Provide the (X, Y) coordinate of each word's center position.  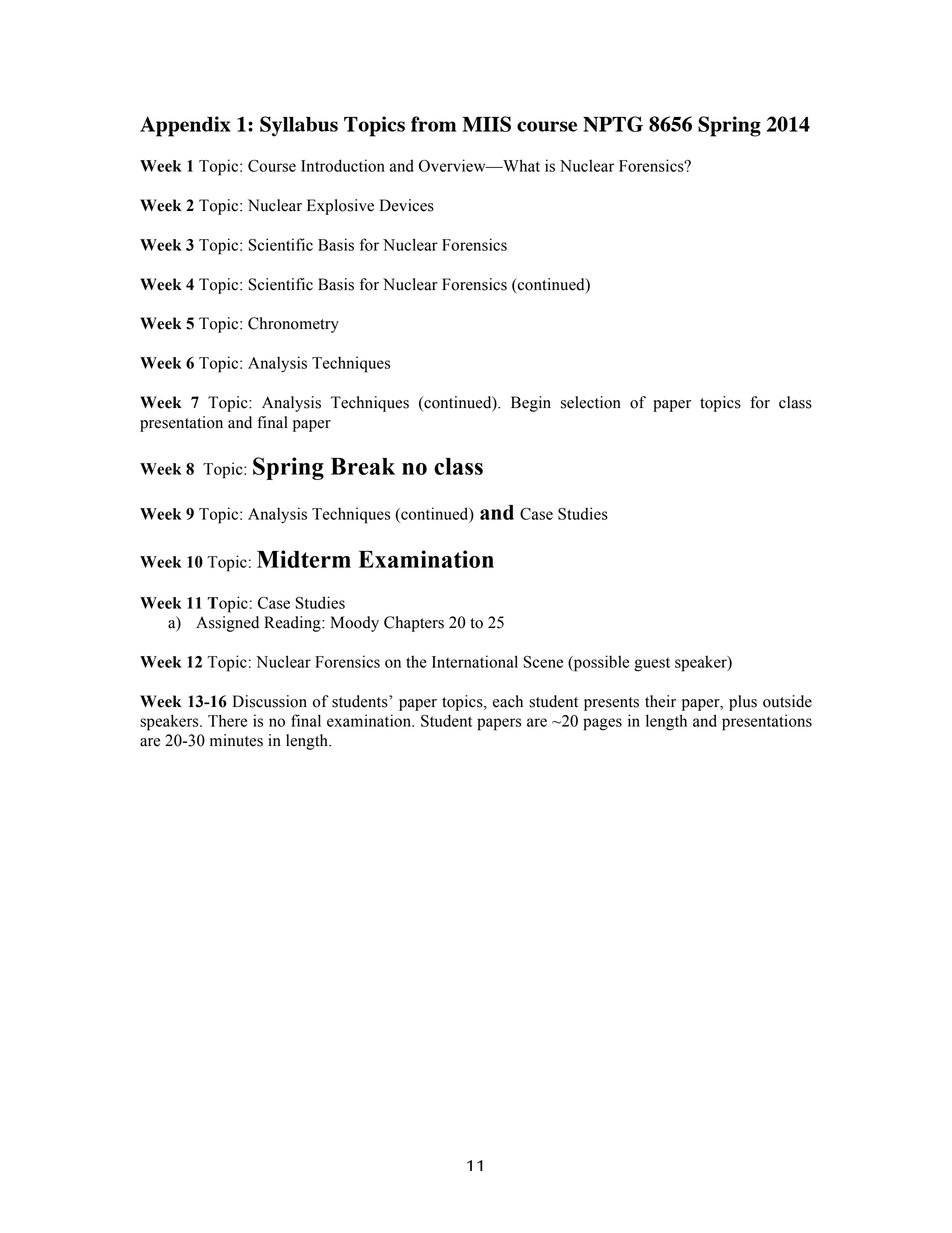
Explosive (340, 207)
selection (591, 402)
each (508, 701)
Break (363, 466)
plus (743, 703)
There (227, 720)
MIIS (486, 124)
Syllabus (299, 126)
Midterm (304, 559)
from (433, 124)
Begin (531, 404)
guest (652, 665)
